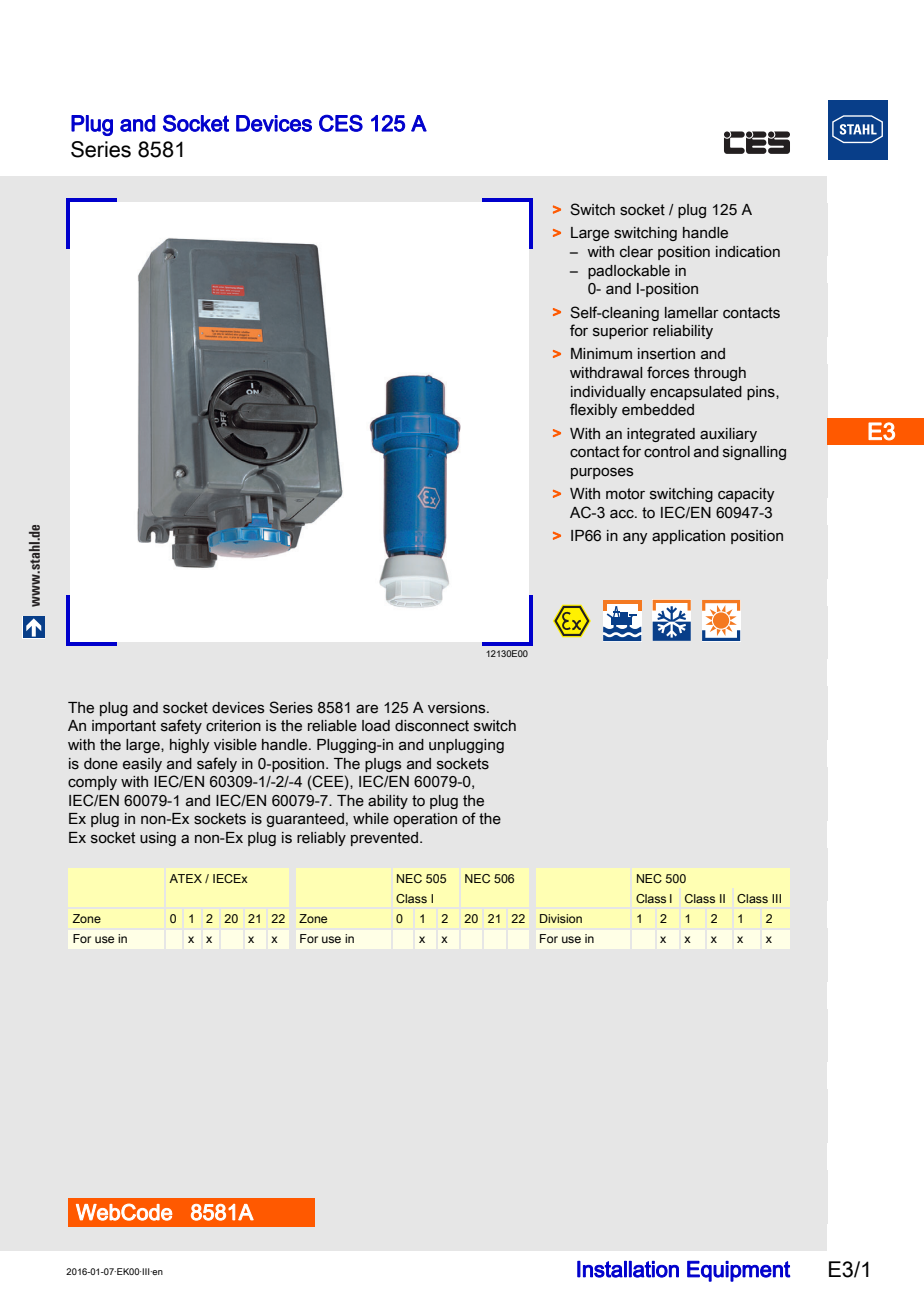 Image resolution: width=924 pixels, height=1308 pixels. I want to click on ATEX, so click(185, 878).
